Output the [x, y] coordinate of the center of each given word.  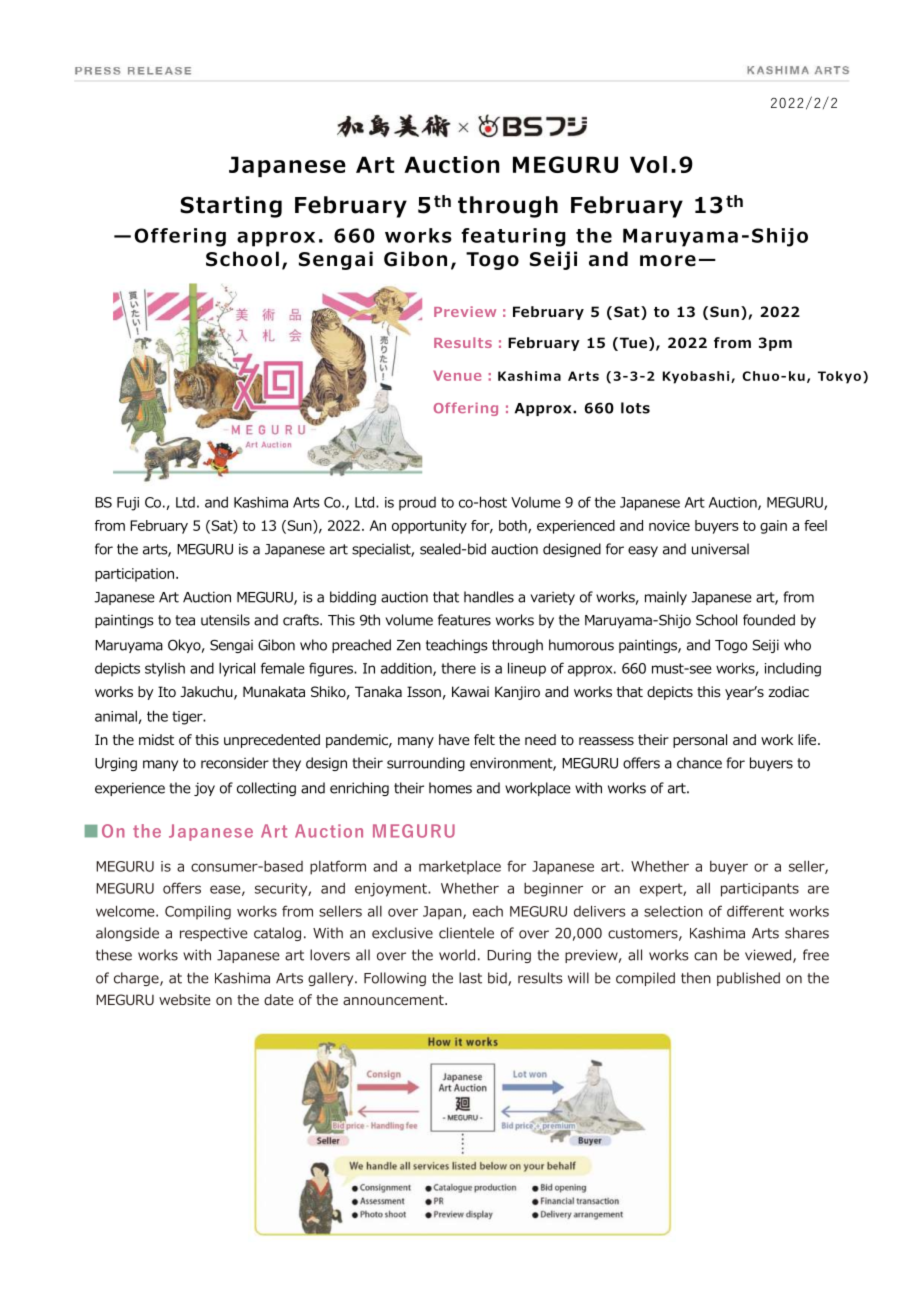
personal [700, 741]
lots [635, 408]
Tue [632, 344]
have [454, 739]
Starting [231, 207]
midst [156, 739]
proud [417, 504]
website [185, 999]
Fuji [128, 504]
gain [773, 527]
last [470, 978]
